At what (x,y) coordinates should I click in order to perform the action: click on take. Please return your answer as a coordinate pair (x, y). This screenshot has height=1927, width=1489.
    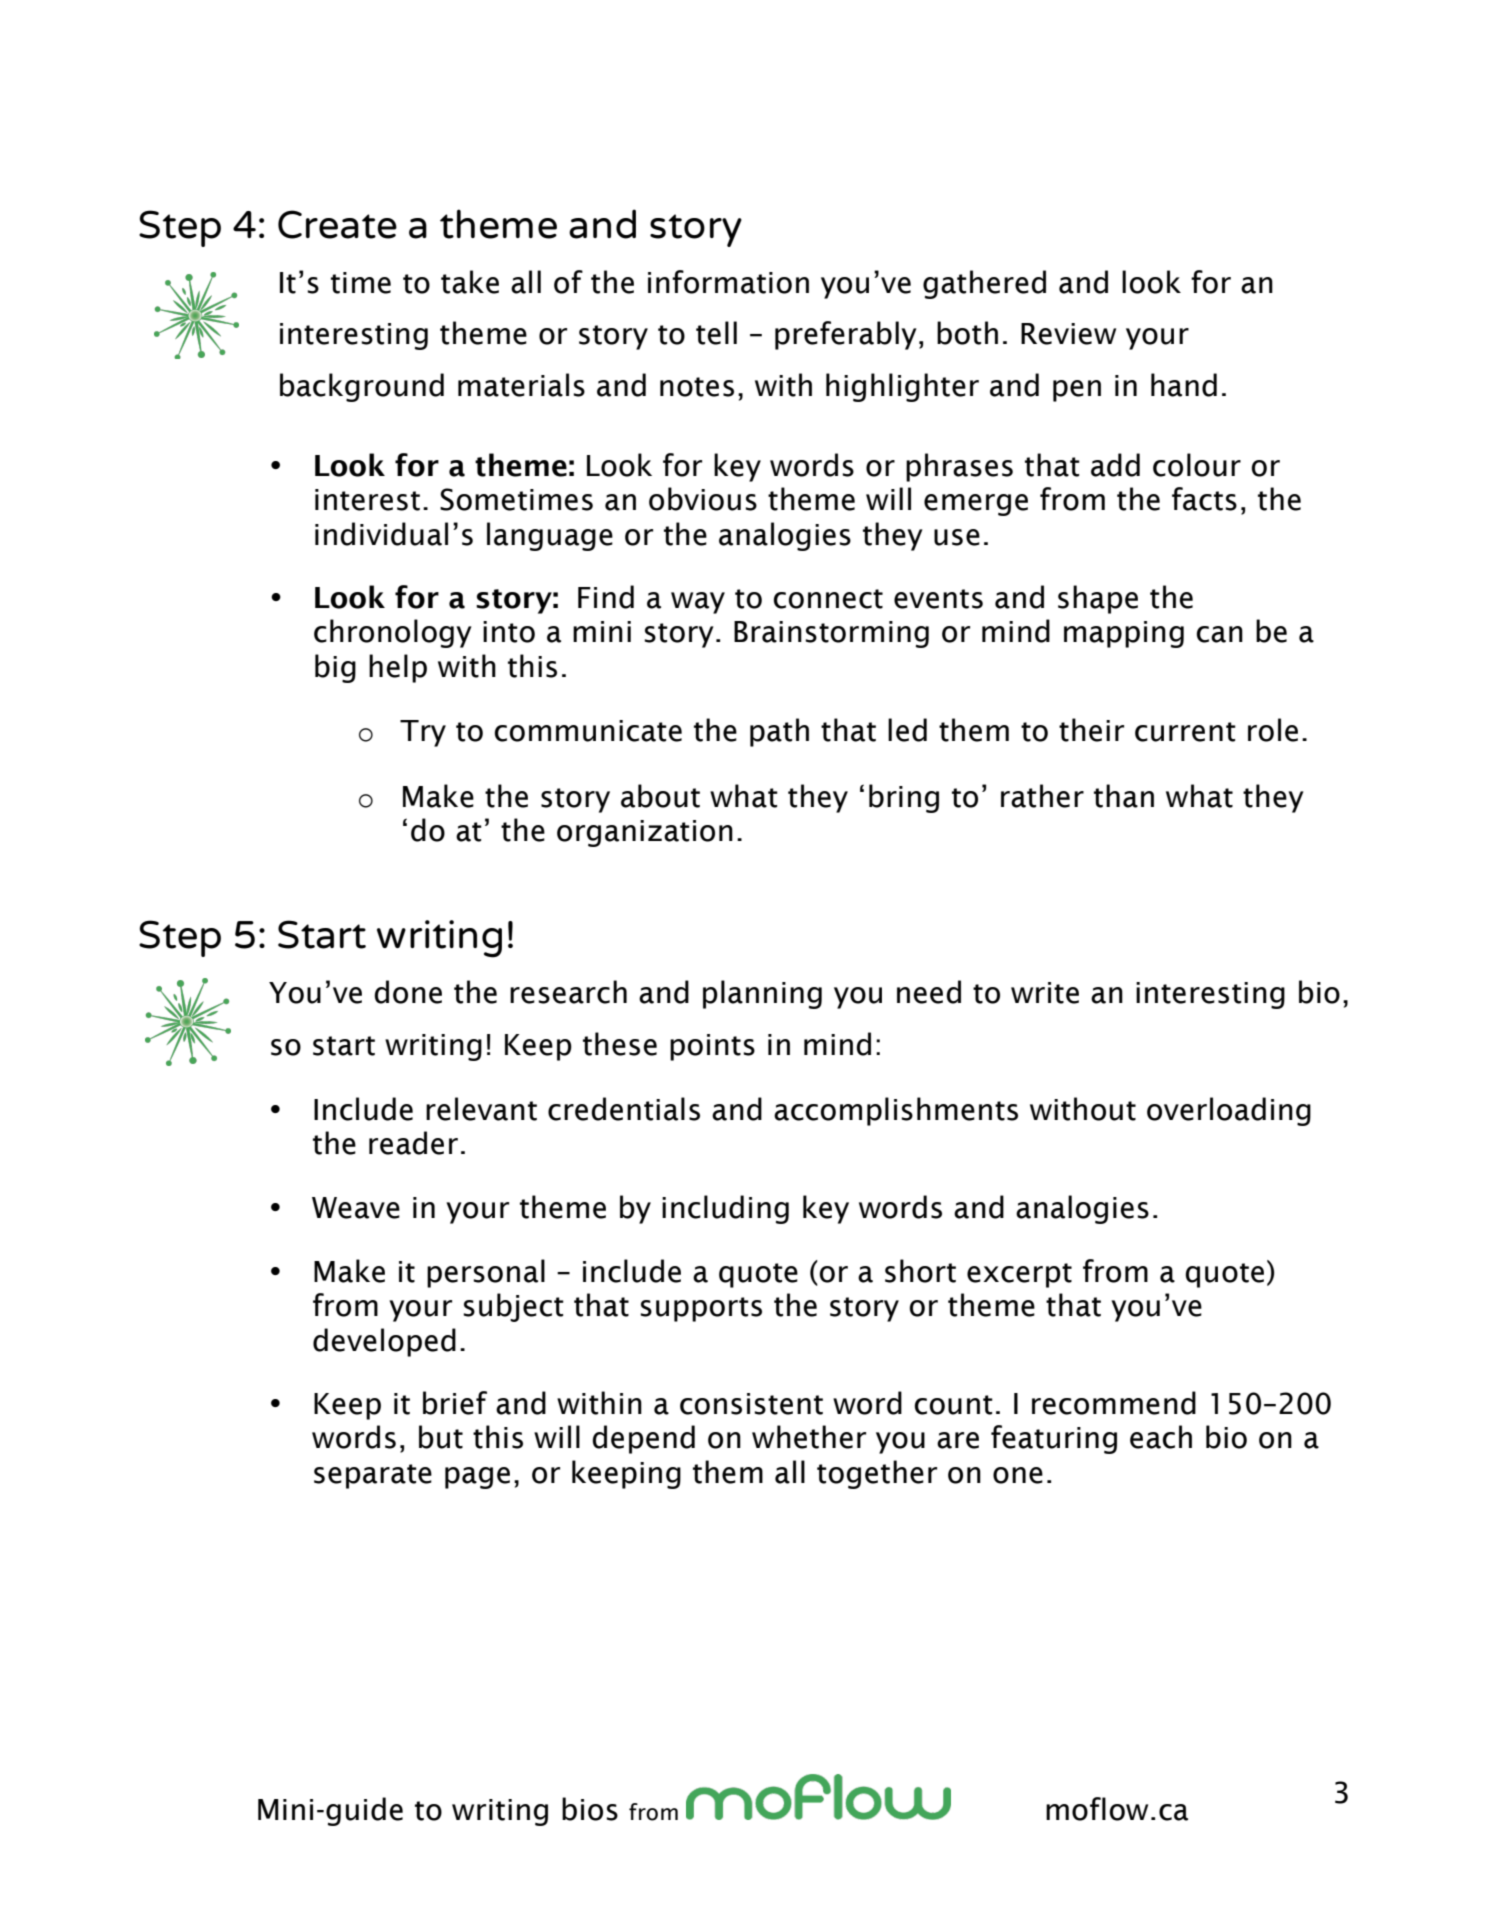
    Looking at the image, I should click on (470, 282).
